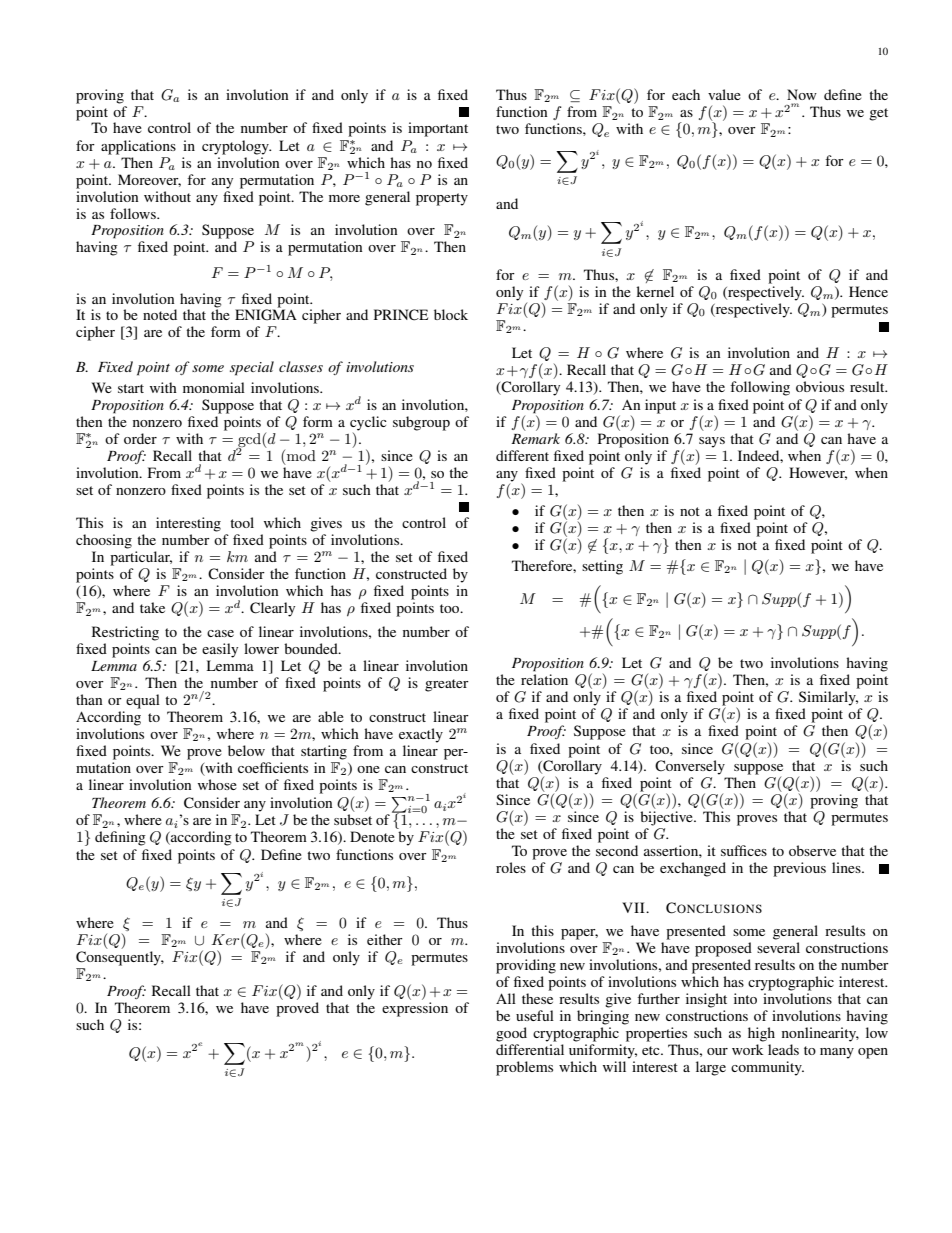 The width and height of the screenshot is (952, 1233). What do you see at coordinates (802, 94) in the screenshot?
I see `Now` at bounding box center [802, 94].
